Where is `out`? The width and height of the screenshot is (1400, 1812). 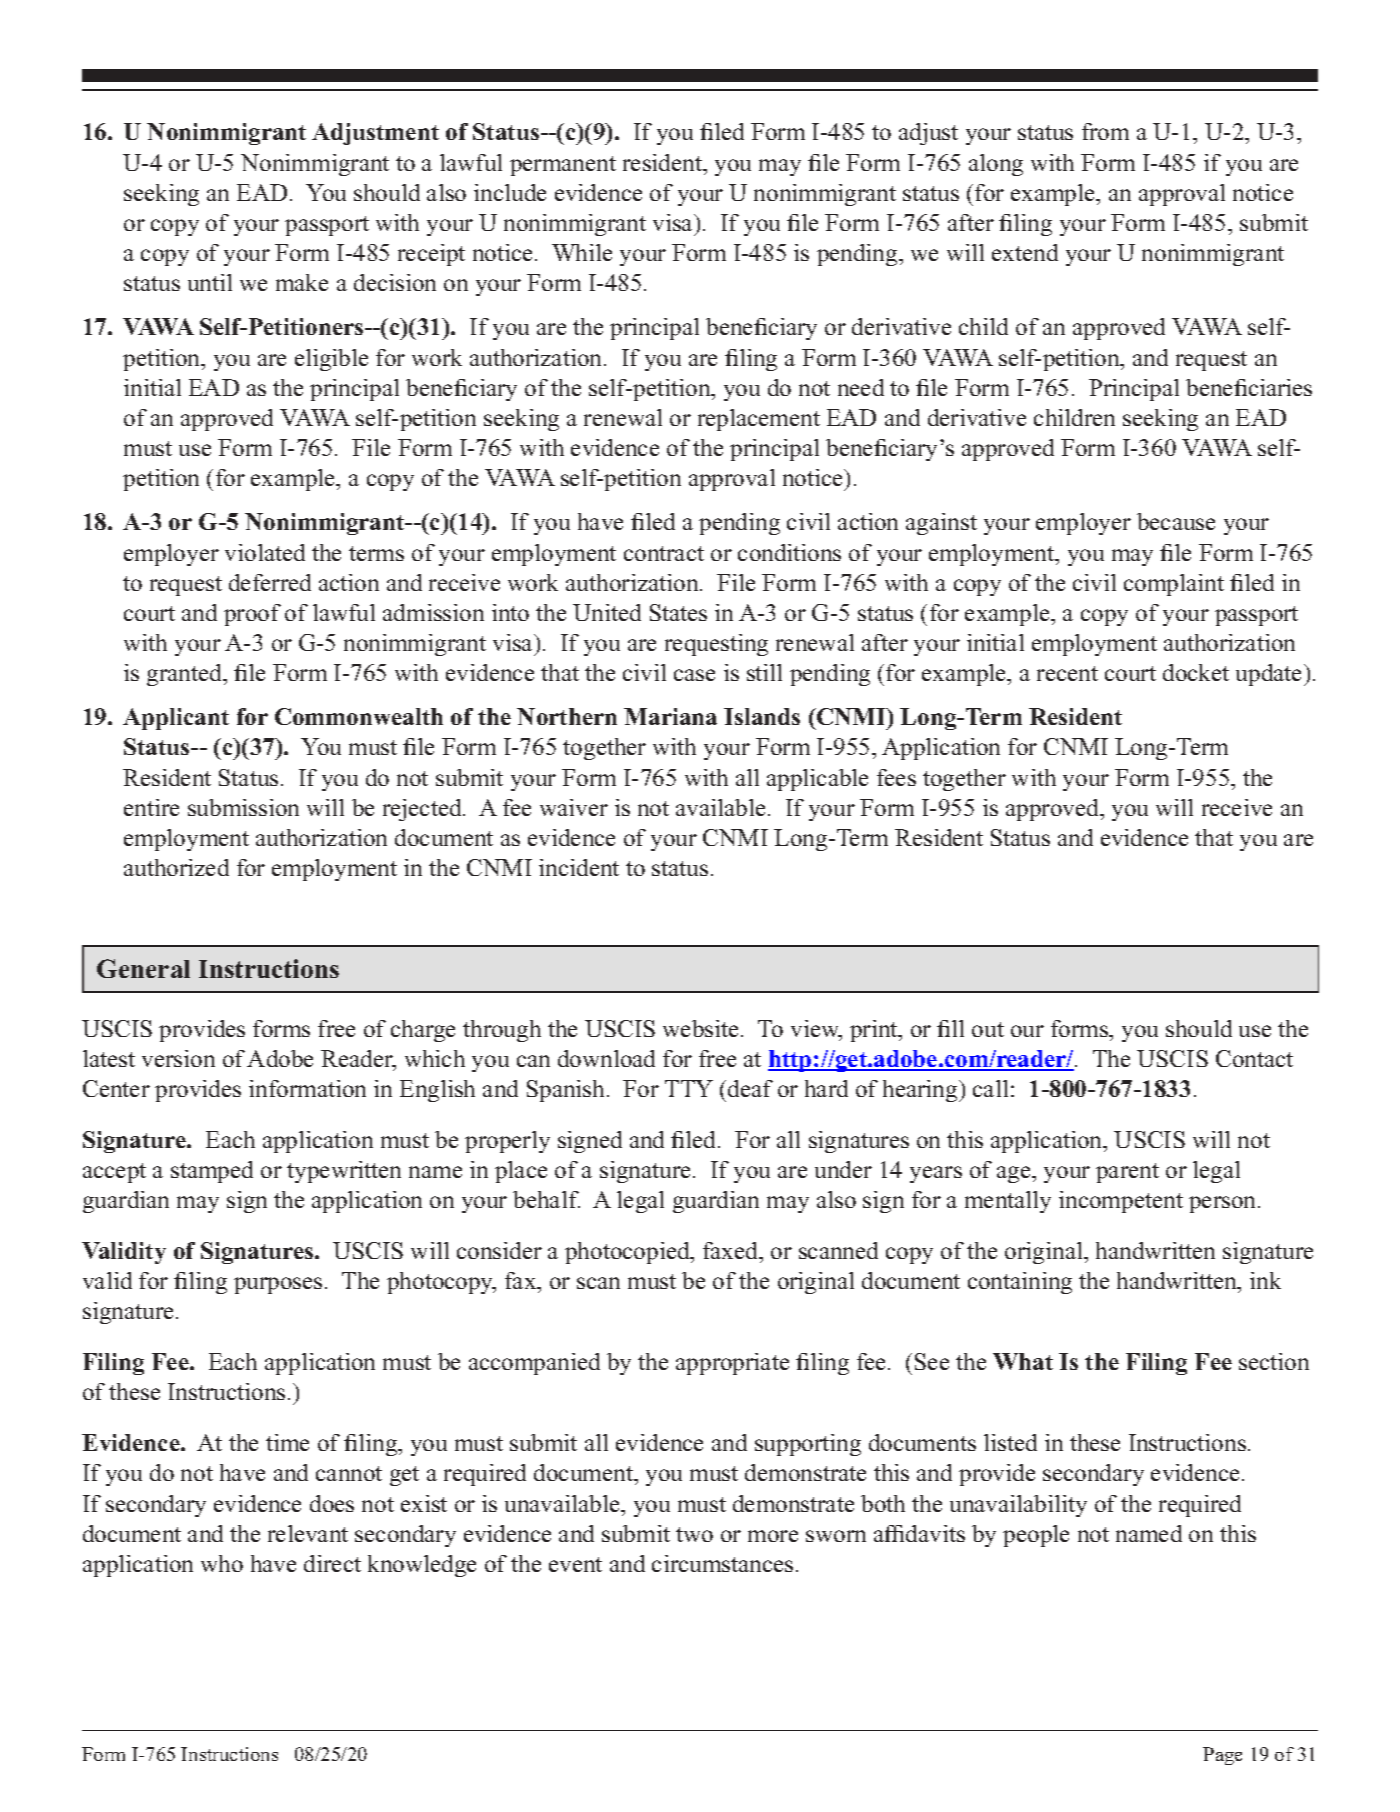
out is located at coordinates (988, 1029).
